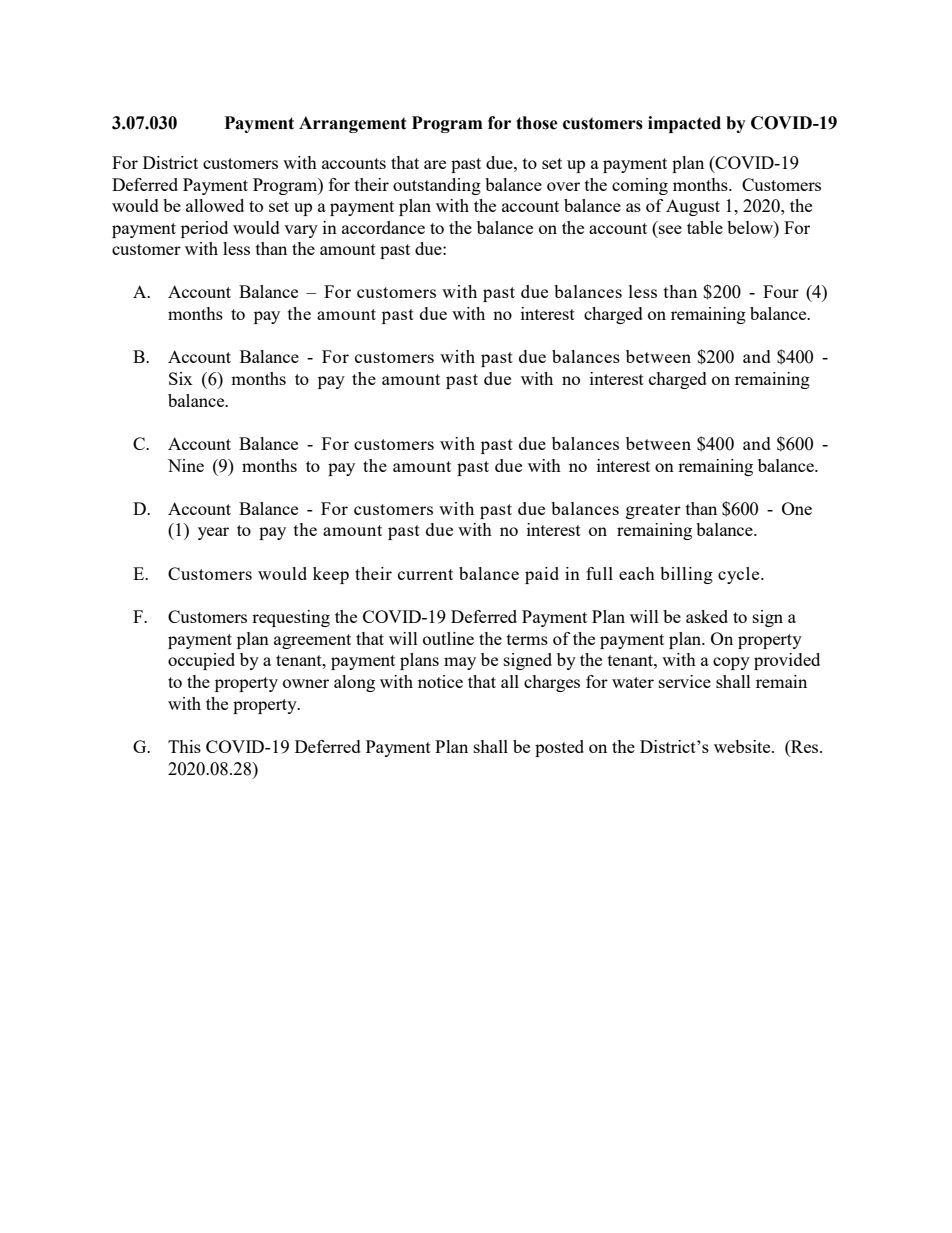 This screenshot has width=952, height=1233. Describe the element at coordinates (353, 124) in the screenshot. I see `Arrangement` at that location.
